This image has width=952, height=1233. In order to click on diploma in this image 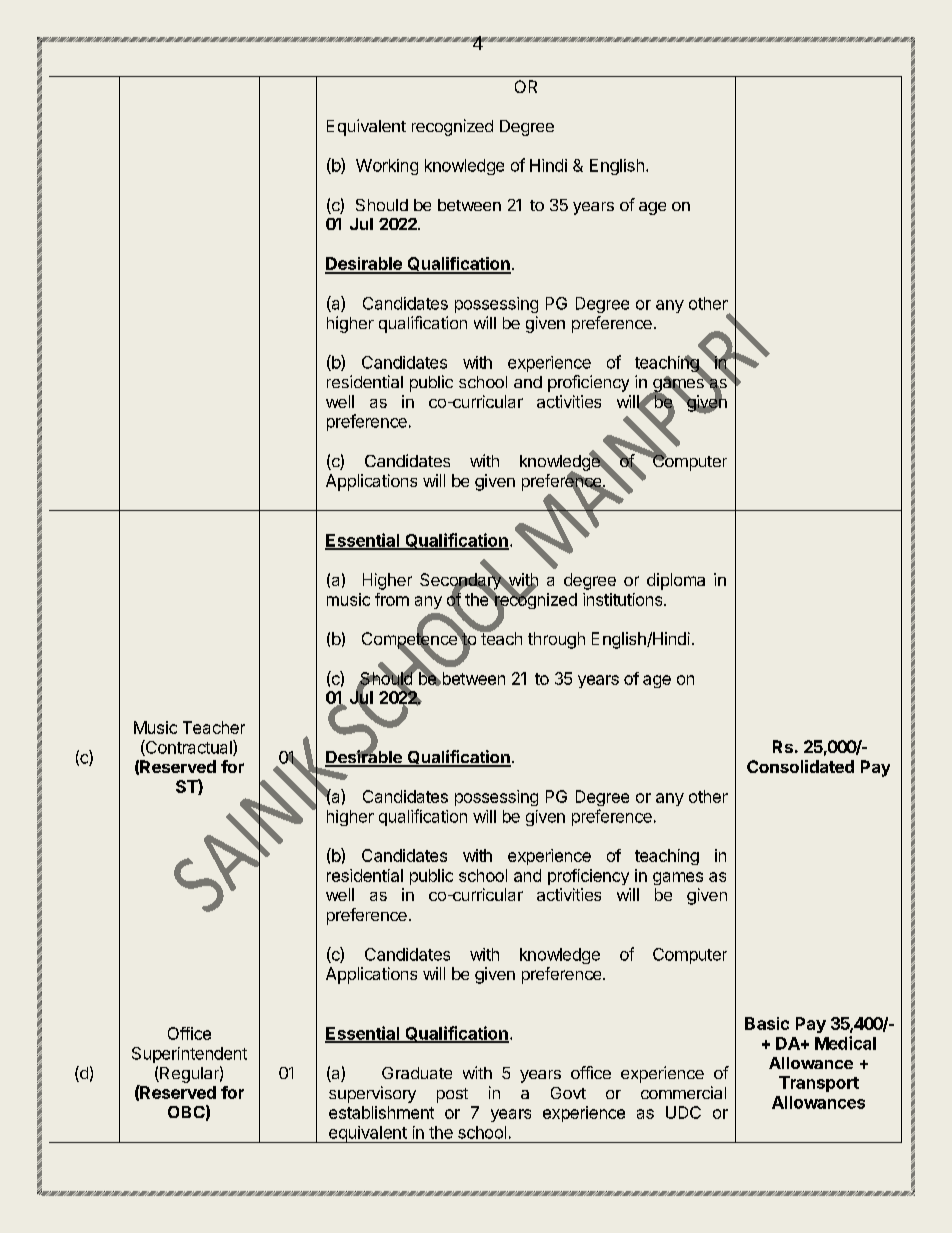, I will do `click(676, 581)`.
